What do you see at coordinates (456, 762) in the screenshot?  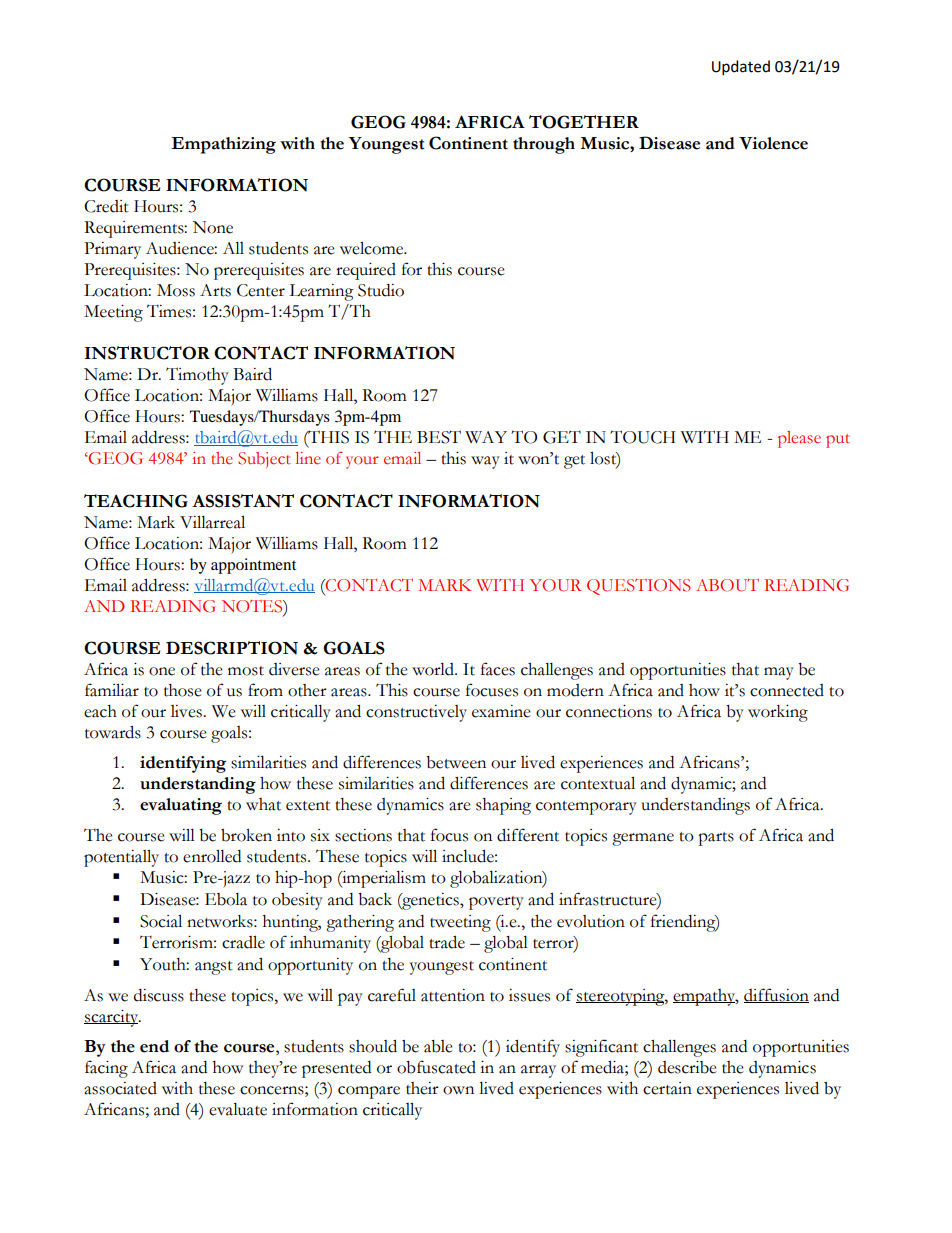 I see `between` at bounding box center [456, 762].
